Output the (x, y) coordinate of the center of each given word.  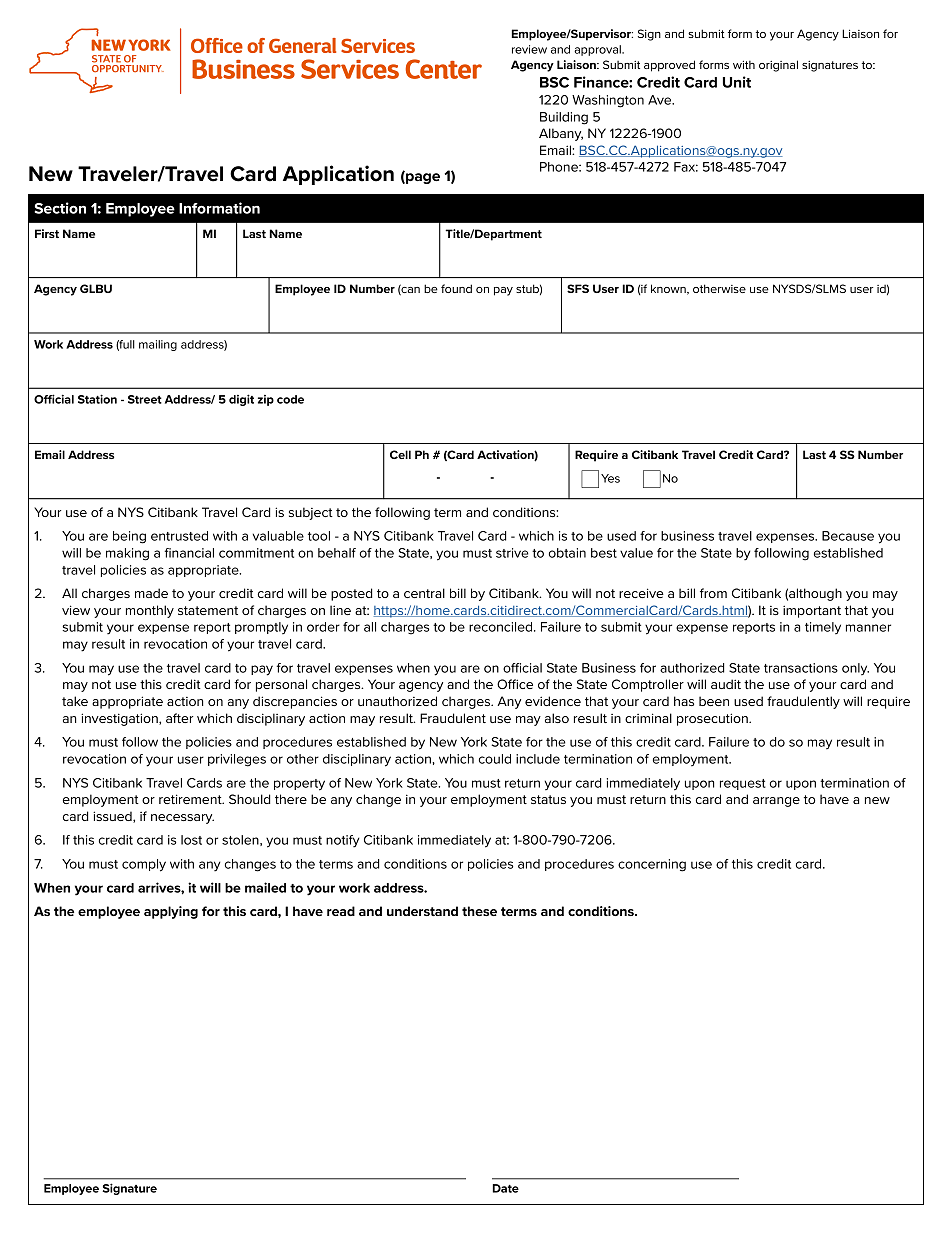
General (302, 45)
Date (505, 1188)
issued (113, 817)
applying (171, 912)
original (778, 66)
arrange (776, 802)
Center (443, 69)
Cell (400, 454)
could (495, 759)
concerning (652, 865)
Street (145, 399)
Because (848, 536)
